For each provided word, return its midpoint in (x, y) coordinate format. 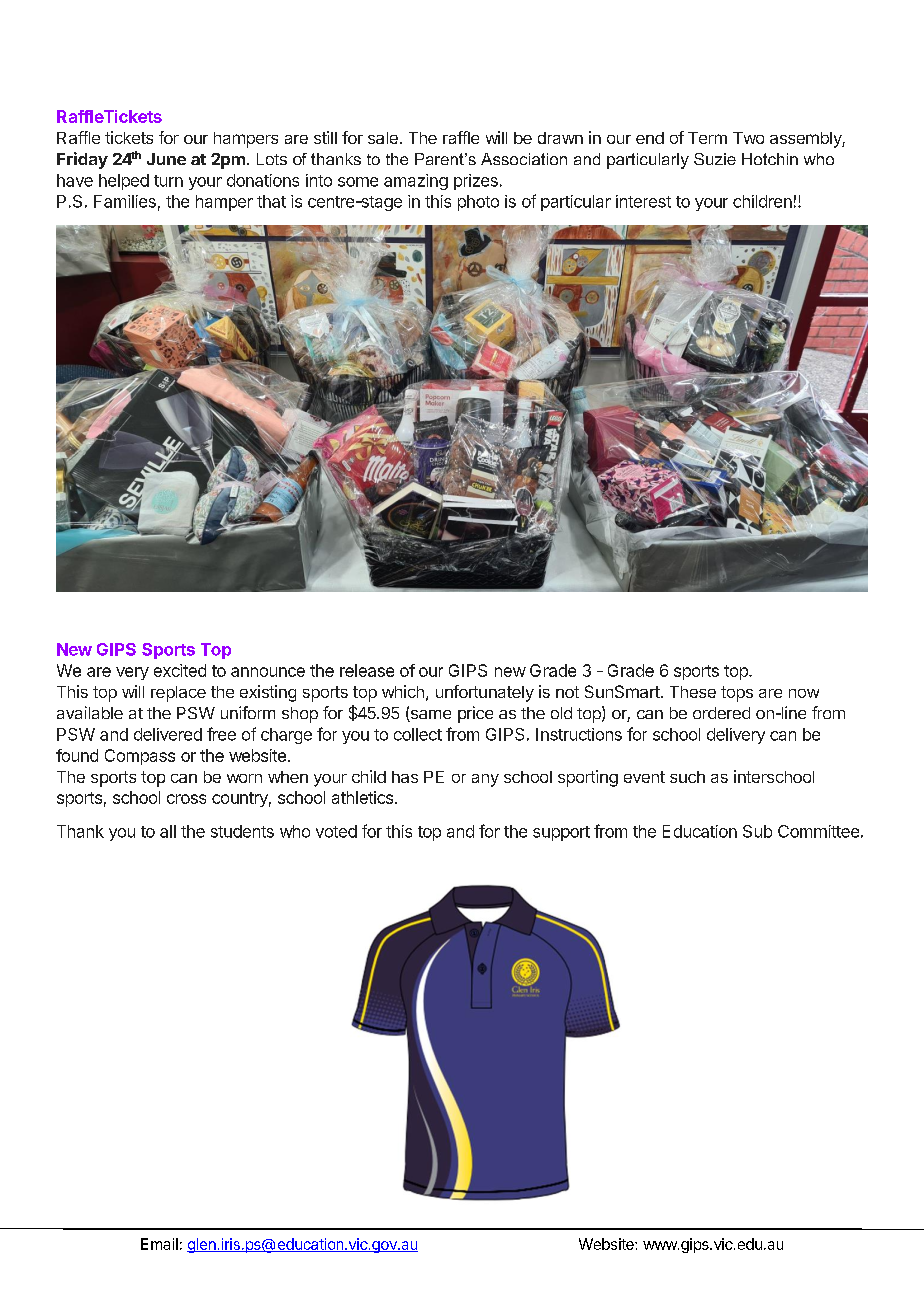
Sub (757, 831)
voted (336, 831)
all (168, 831)
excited (180, 670)
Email (159, 1244)
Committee (818, 831)
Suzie (715, 159)
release (367, 670)
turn (168, 181)
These (693, 692)
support (561, 833)
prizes (476, 182)
